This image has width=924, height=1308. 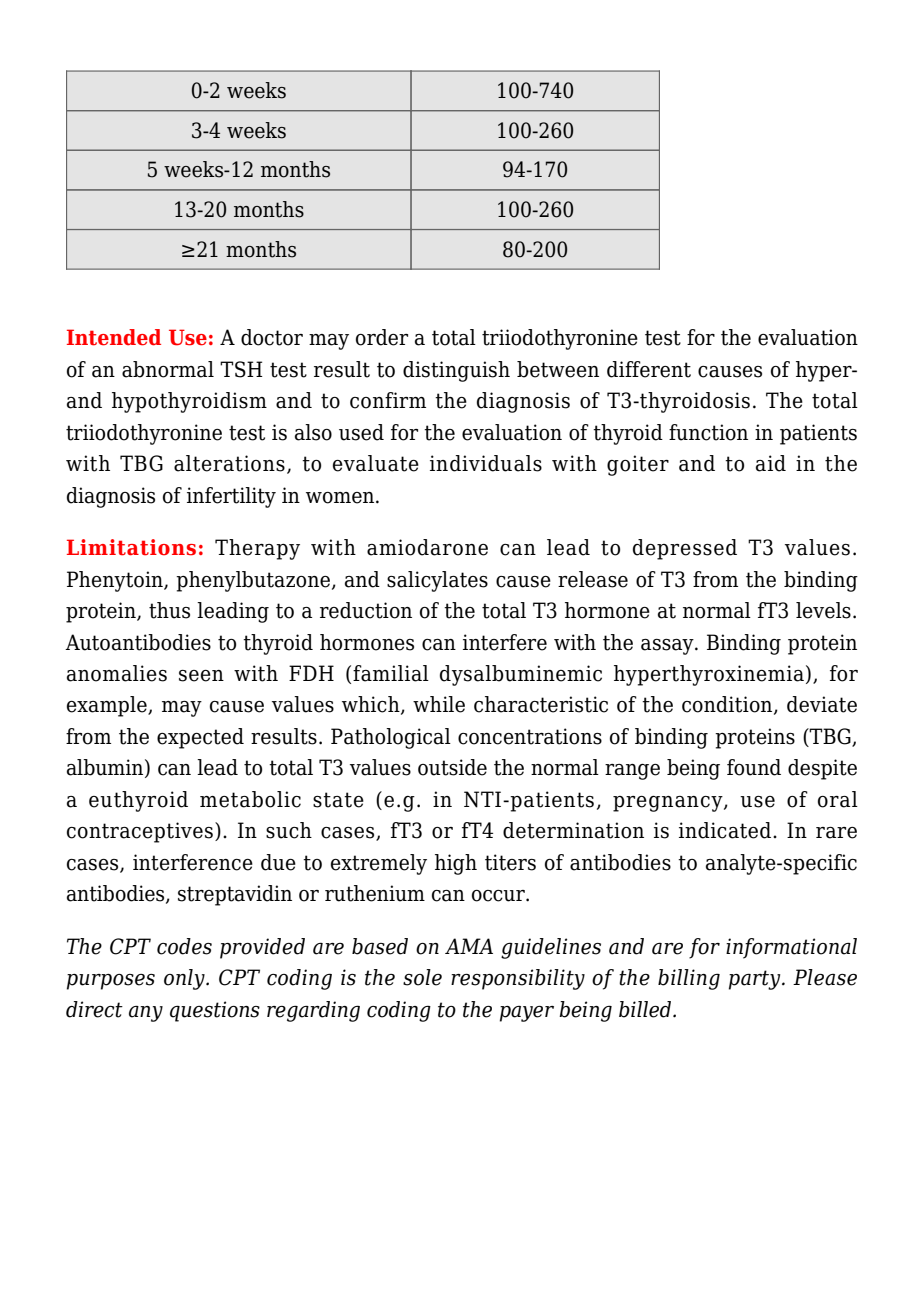 I want to click on only, so click(x=185, y=979).
